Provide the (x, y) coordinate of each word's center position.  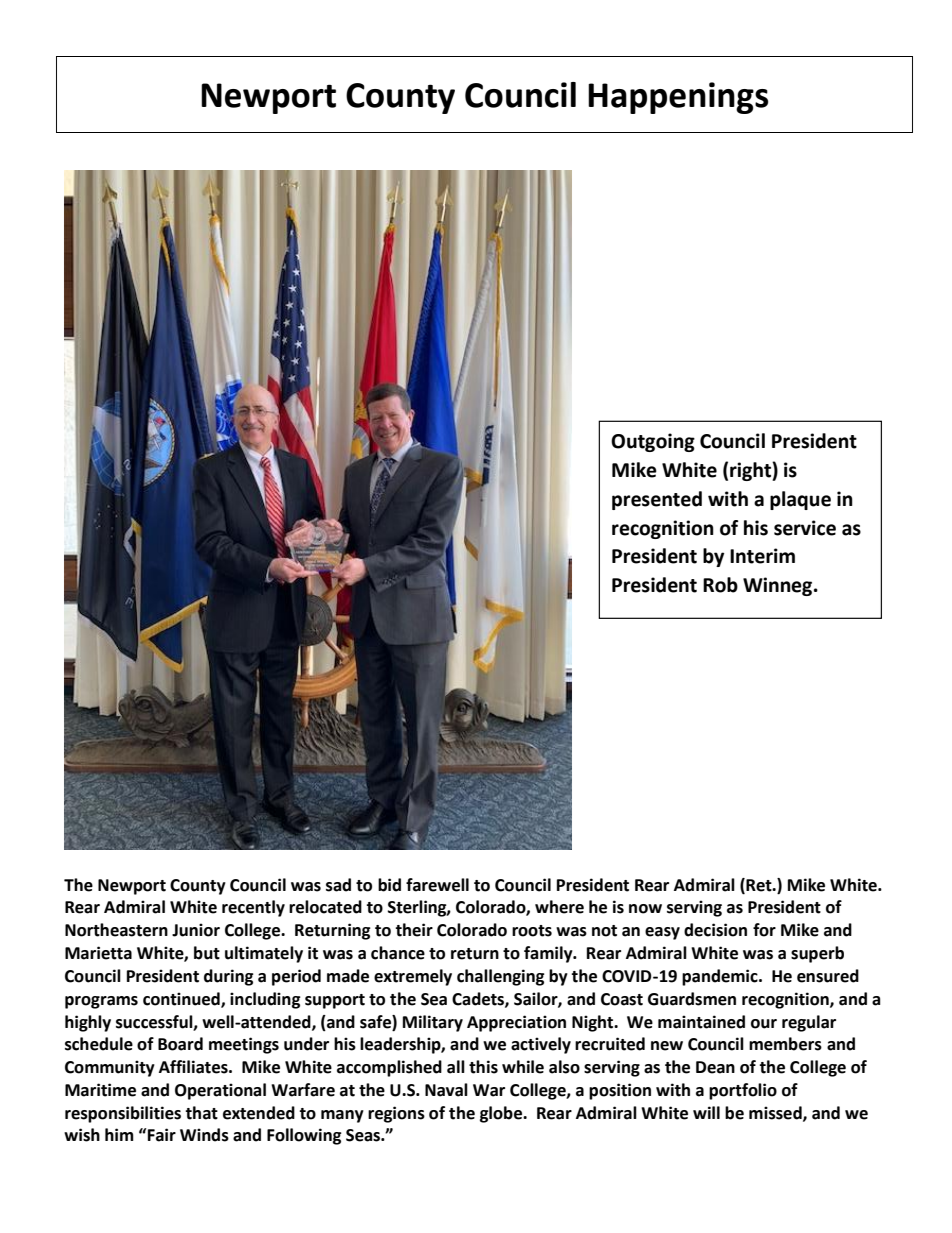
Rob (720, 585)
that (201, 1113)
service (805, 528)
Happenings (678, 98)
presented (657, 500)
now (645, 909)
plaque (800, 500)
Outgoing (653, 442)
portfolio (743, 1091)
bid (389, 885)
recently (253, 908)
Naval (446, 1090)
